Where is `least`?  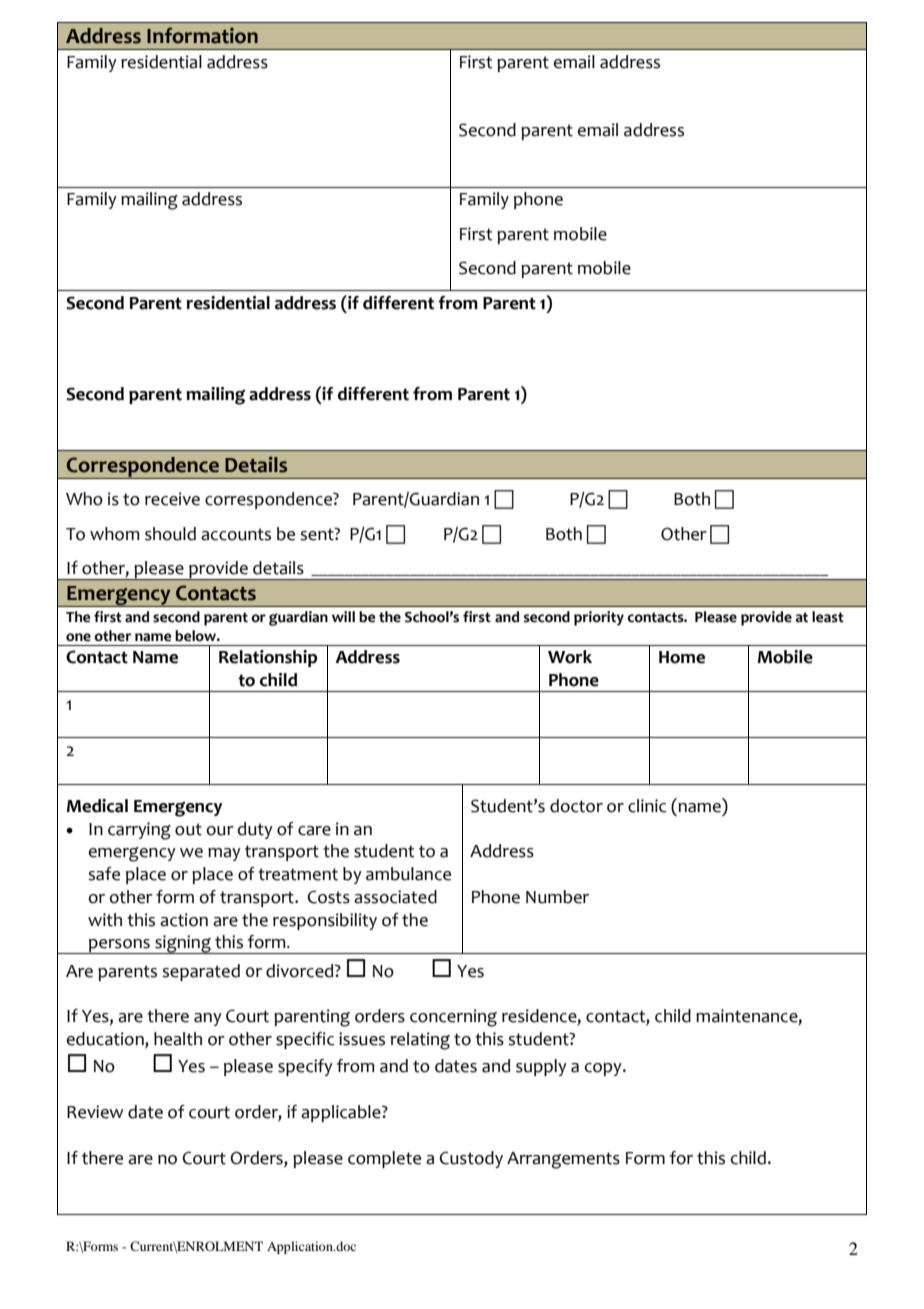
least is located at coordinates (828, 617).
